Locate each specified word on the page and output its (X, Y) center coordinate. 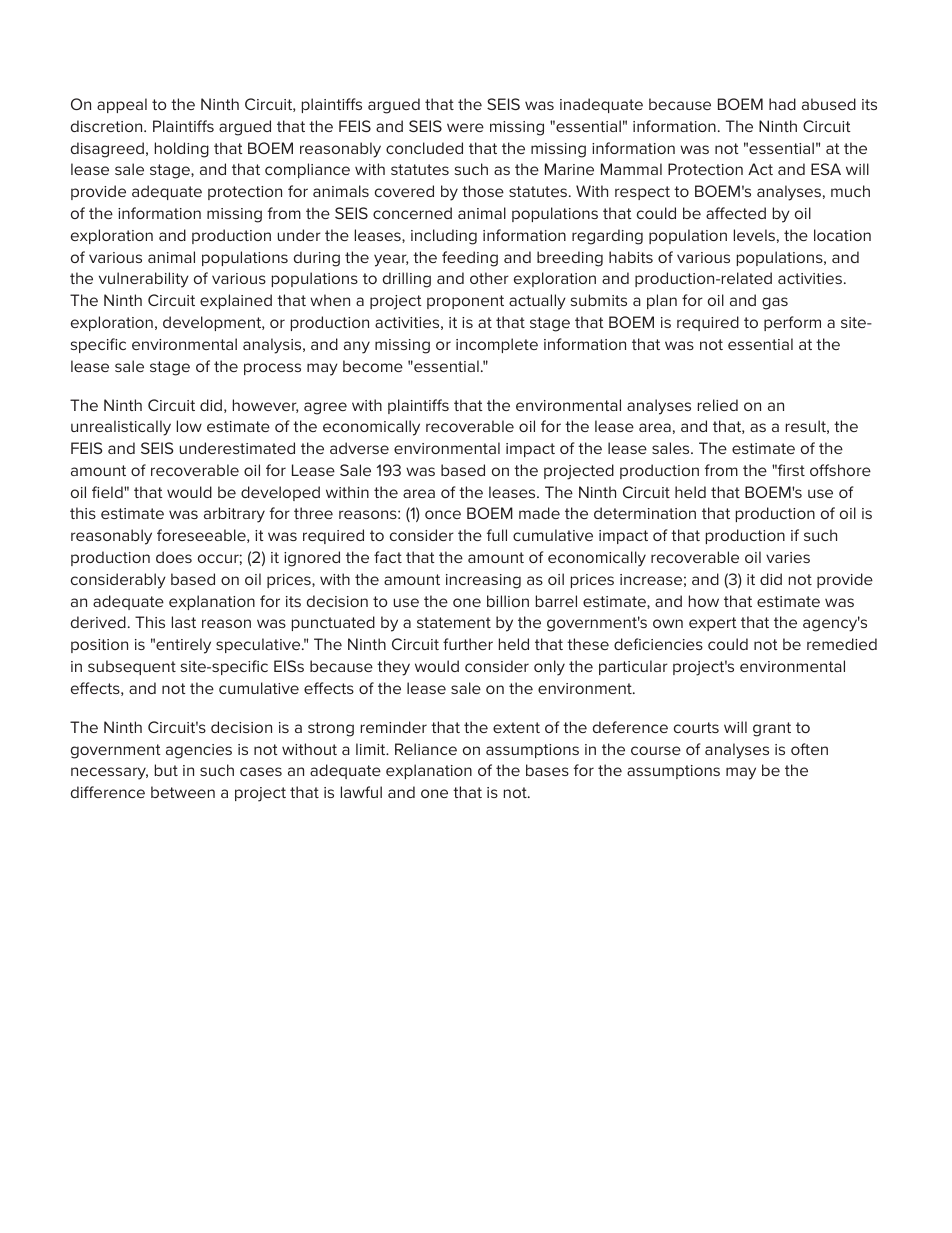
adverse (359, 448)
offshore (840, 470)
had (782, 104)
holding (182, 150)
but (166, 770)
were (465, 127)
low (189, 426)
